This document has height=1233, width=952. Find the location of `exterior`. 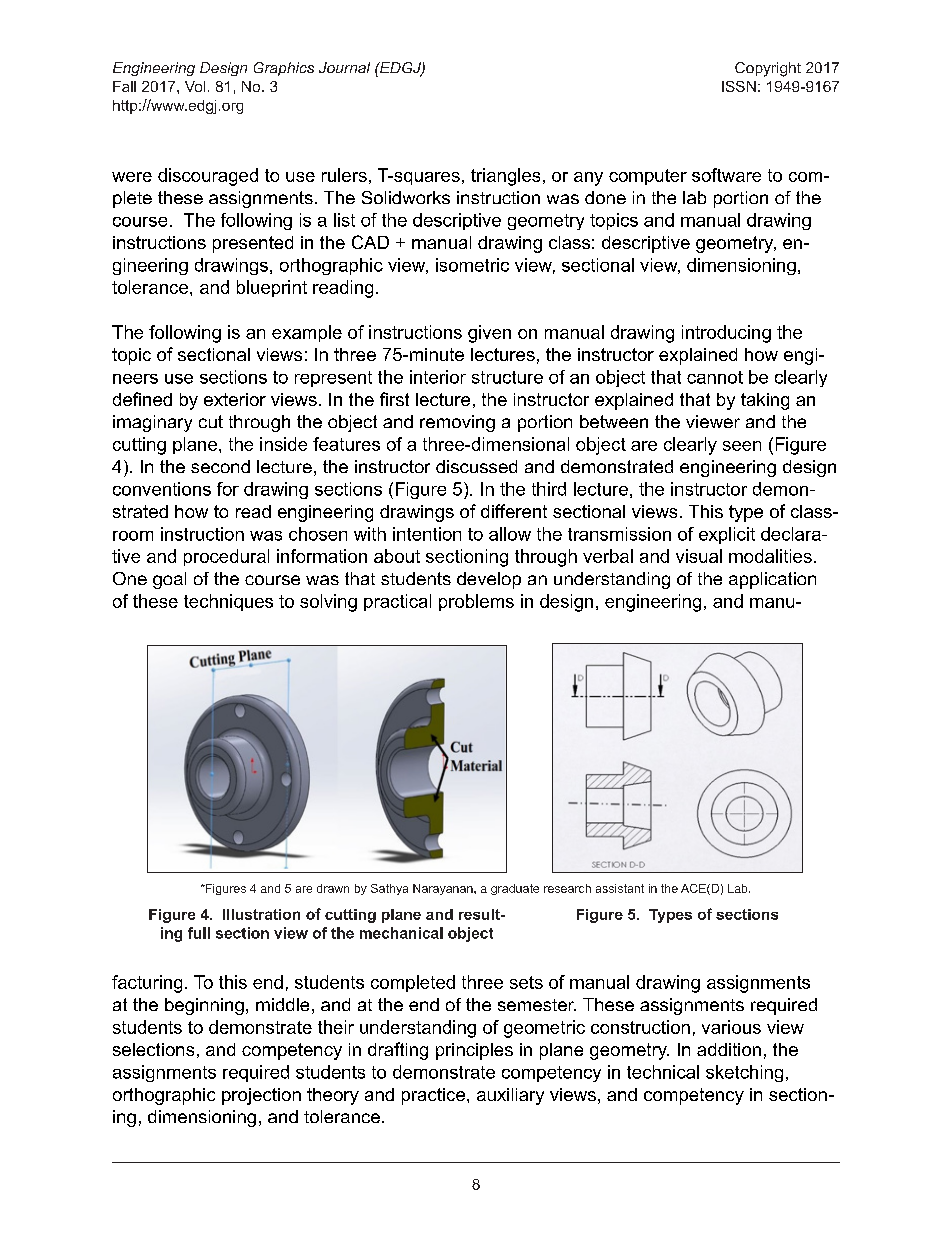

exterior is located at coordinates (235, 399).
